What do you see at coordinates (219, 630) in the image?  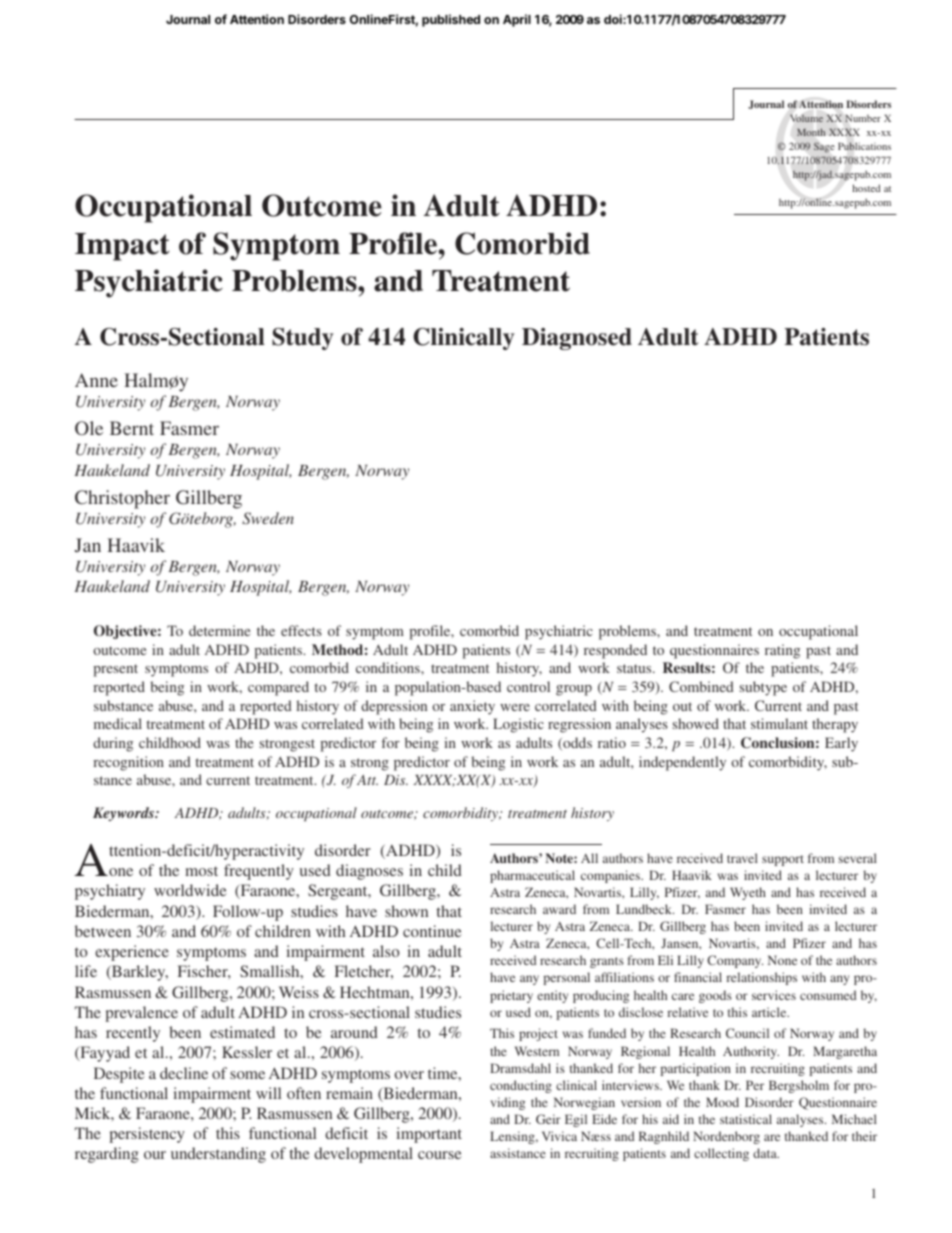 I see `determine` at bounding box center [219, 630].
